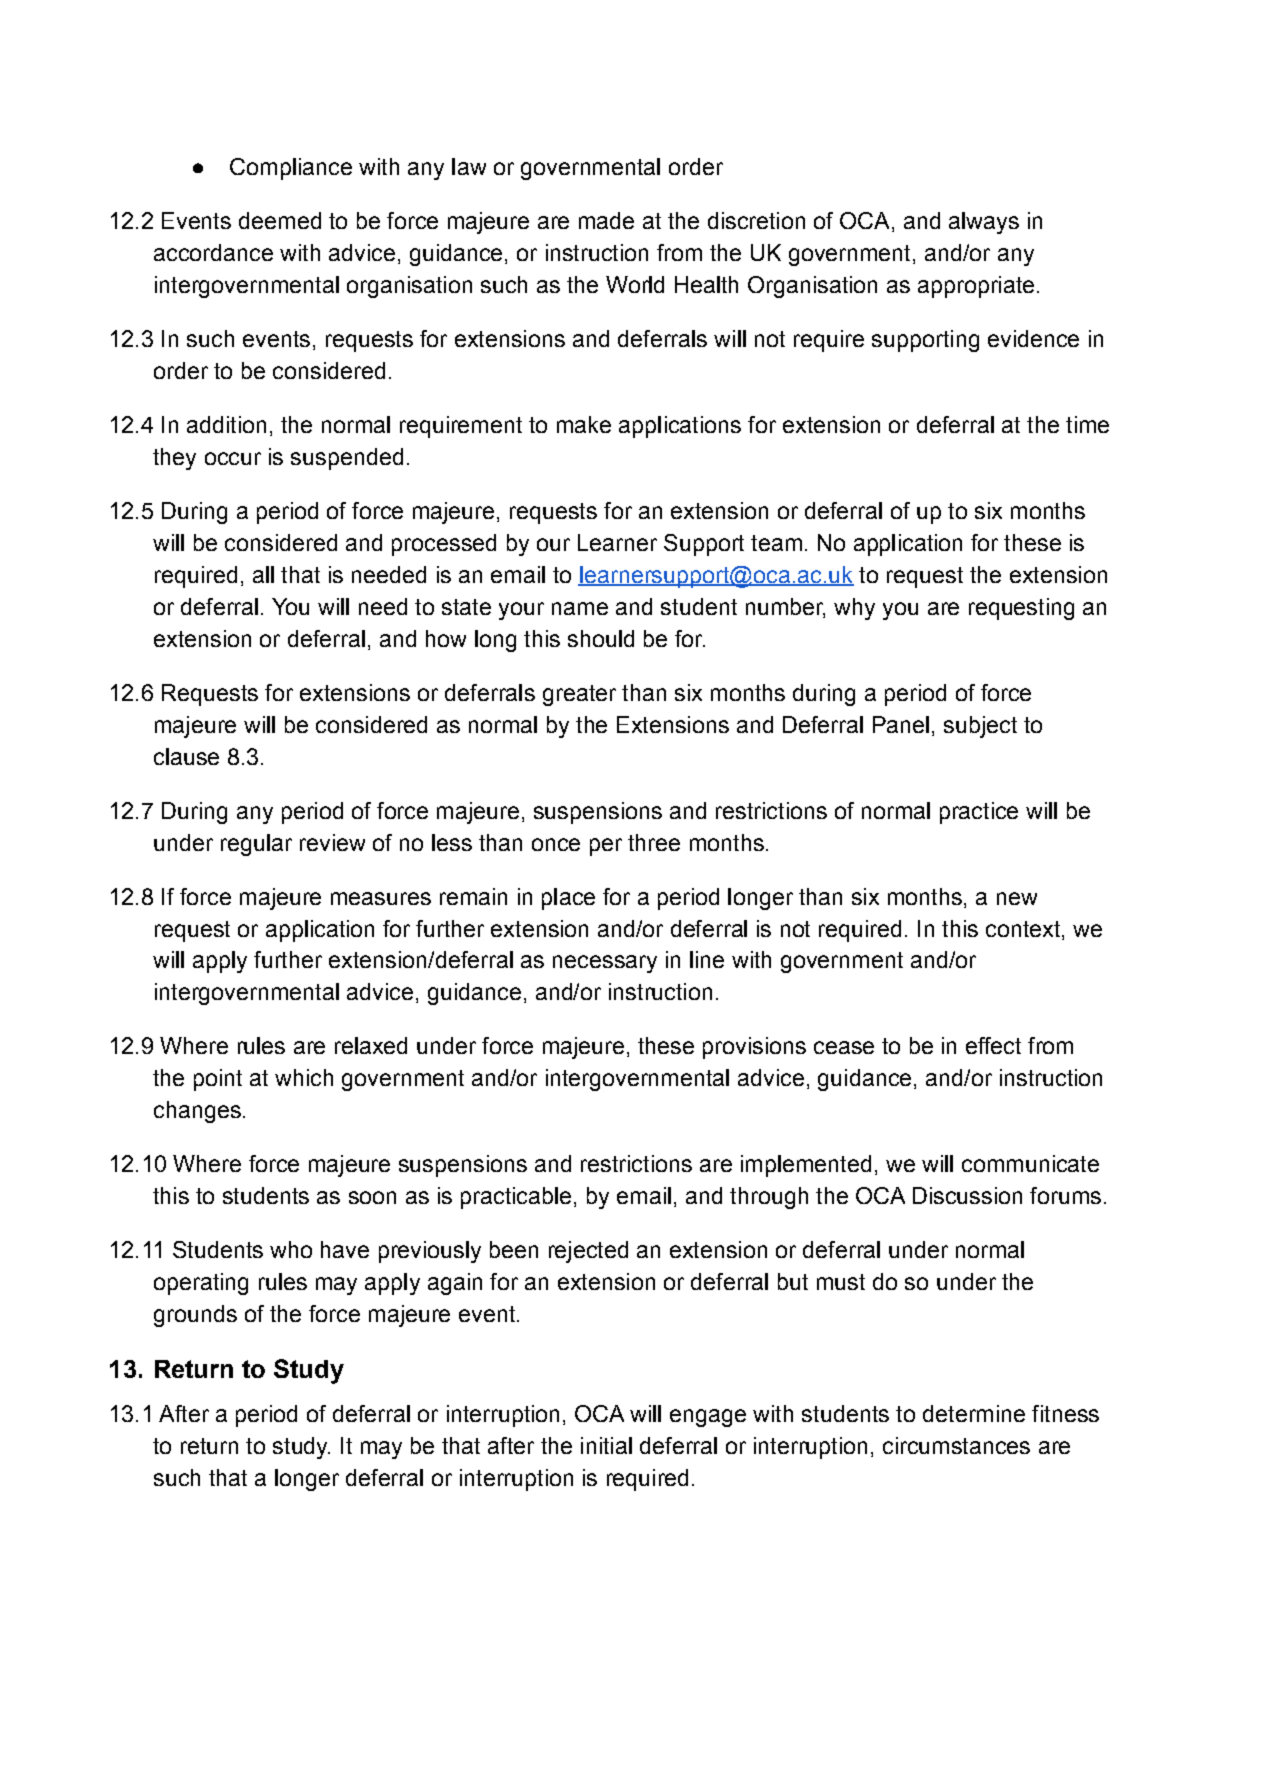 Image resolution: width=1266 pixels, height=1788 pixels. What do you see at coordinates (280, 220) in the document?
I see `deemed` at bounding box center [280, 220].
